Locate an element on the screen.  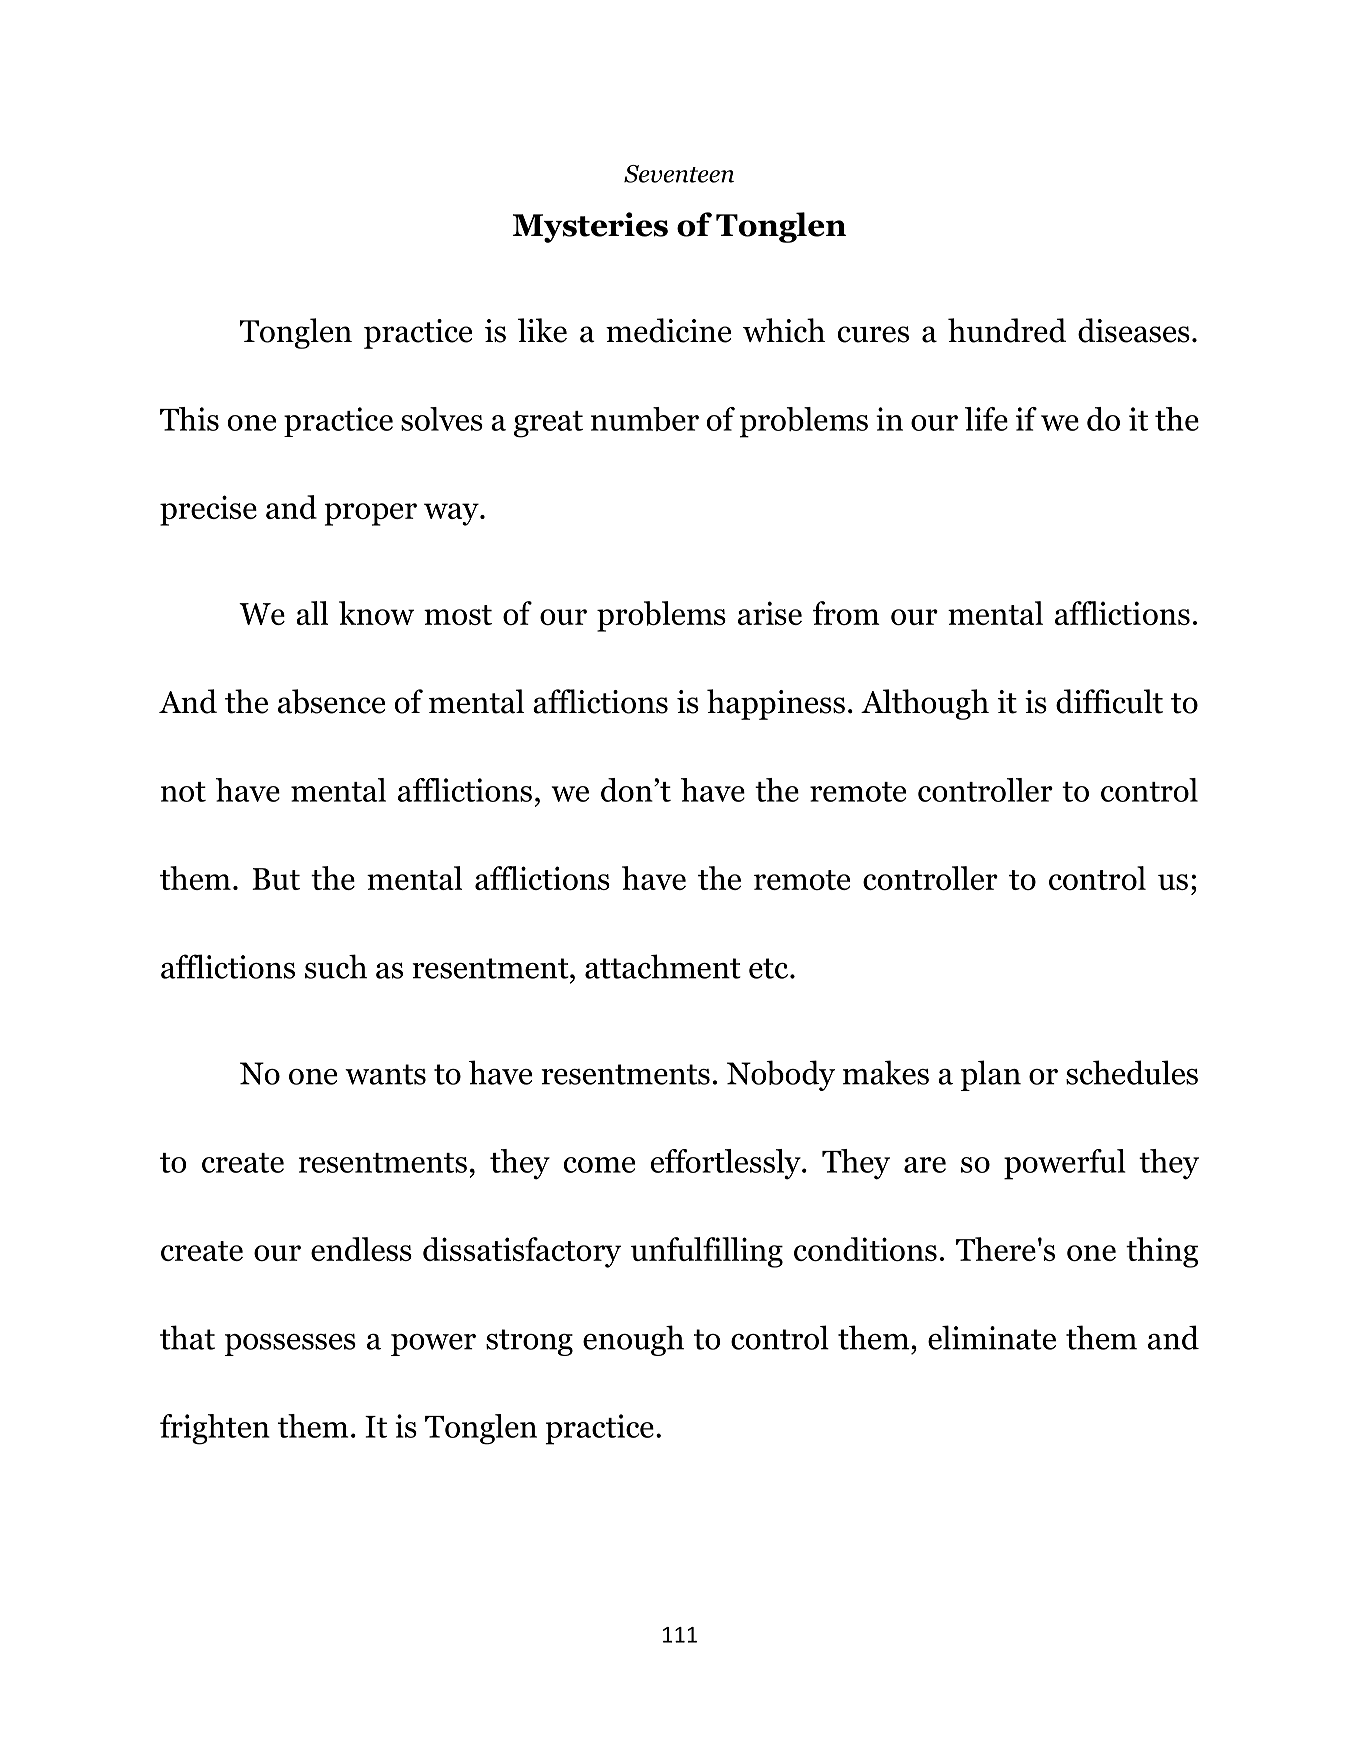
Mysteries is located at coordinates (590, 227).
